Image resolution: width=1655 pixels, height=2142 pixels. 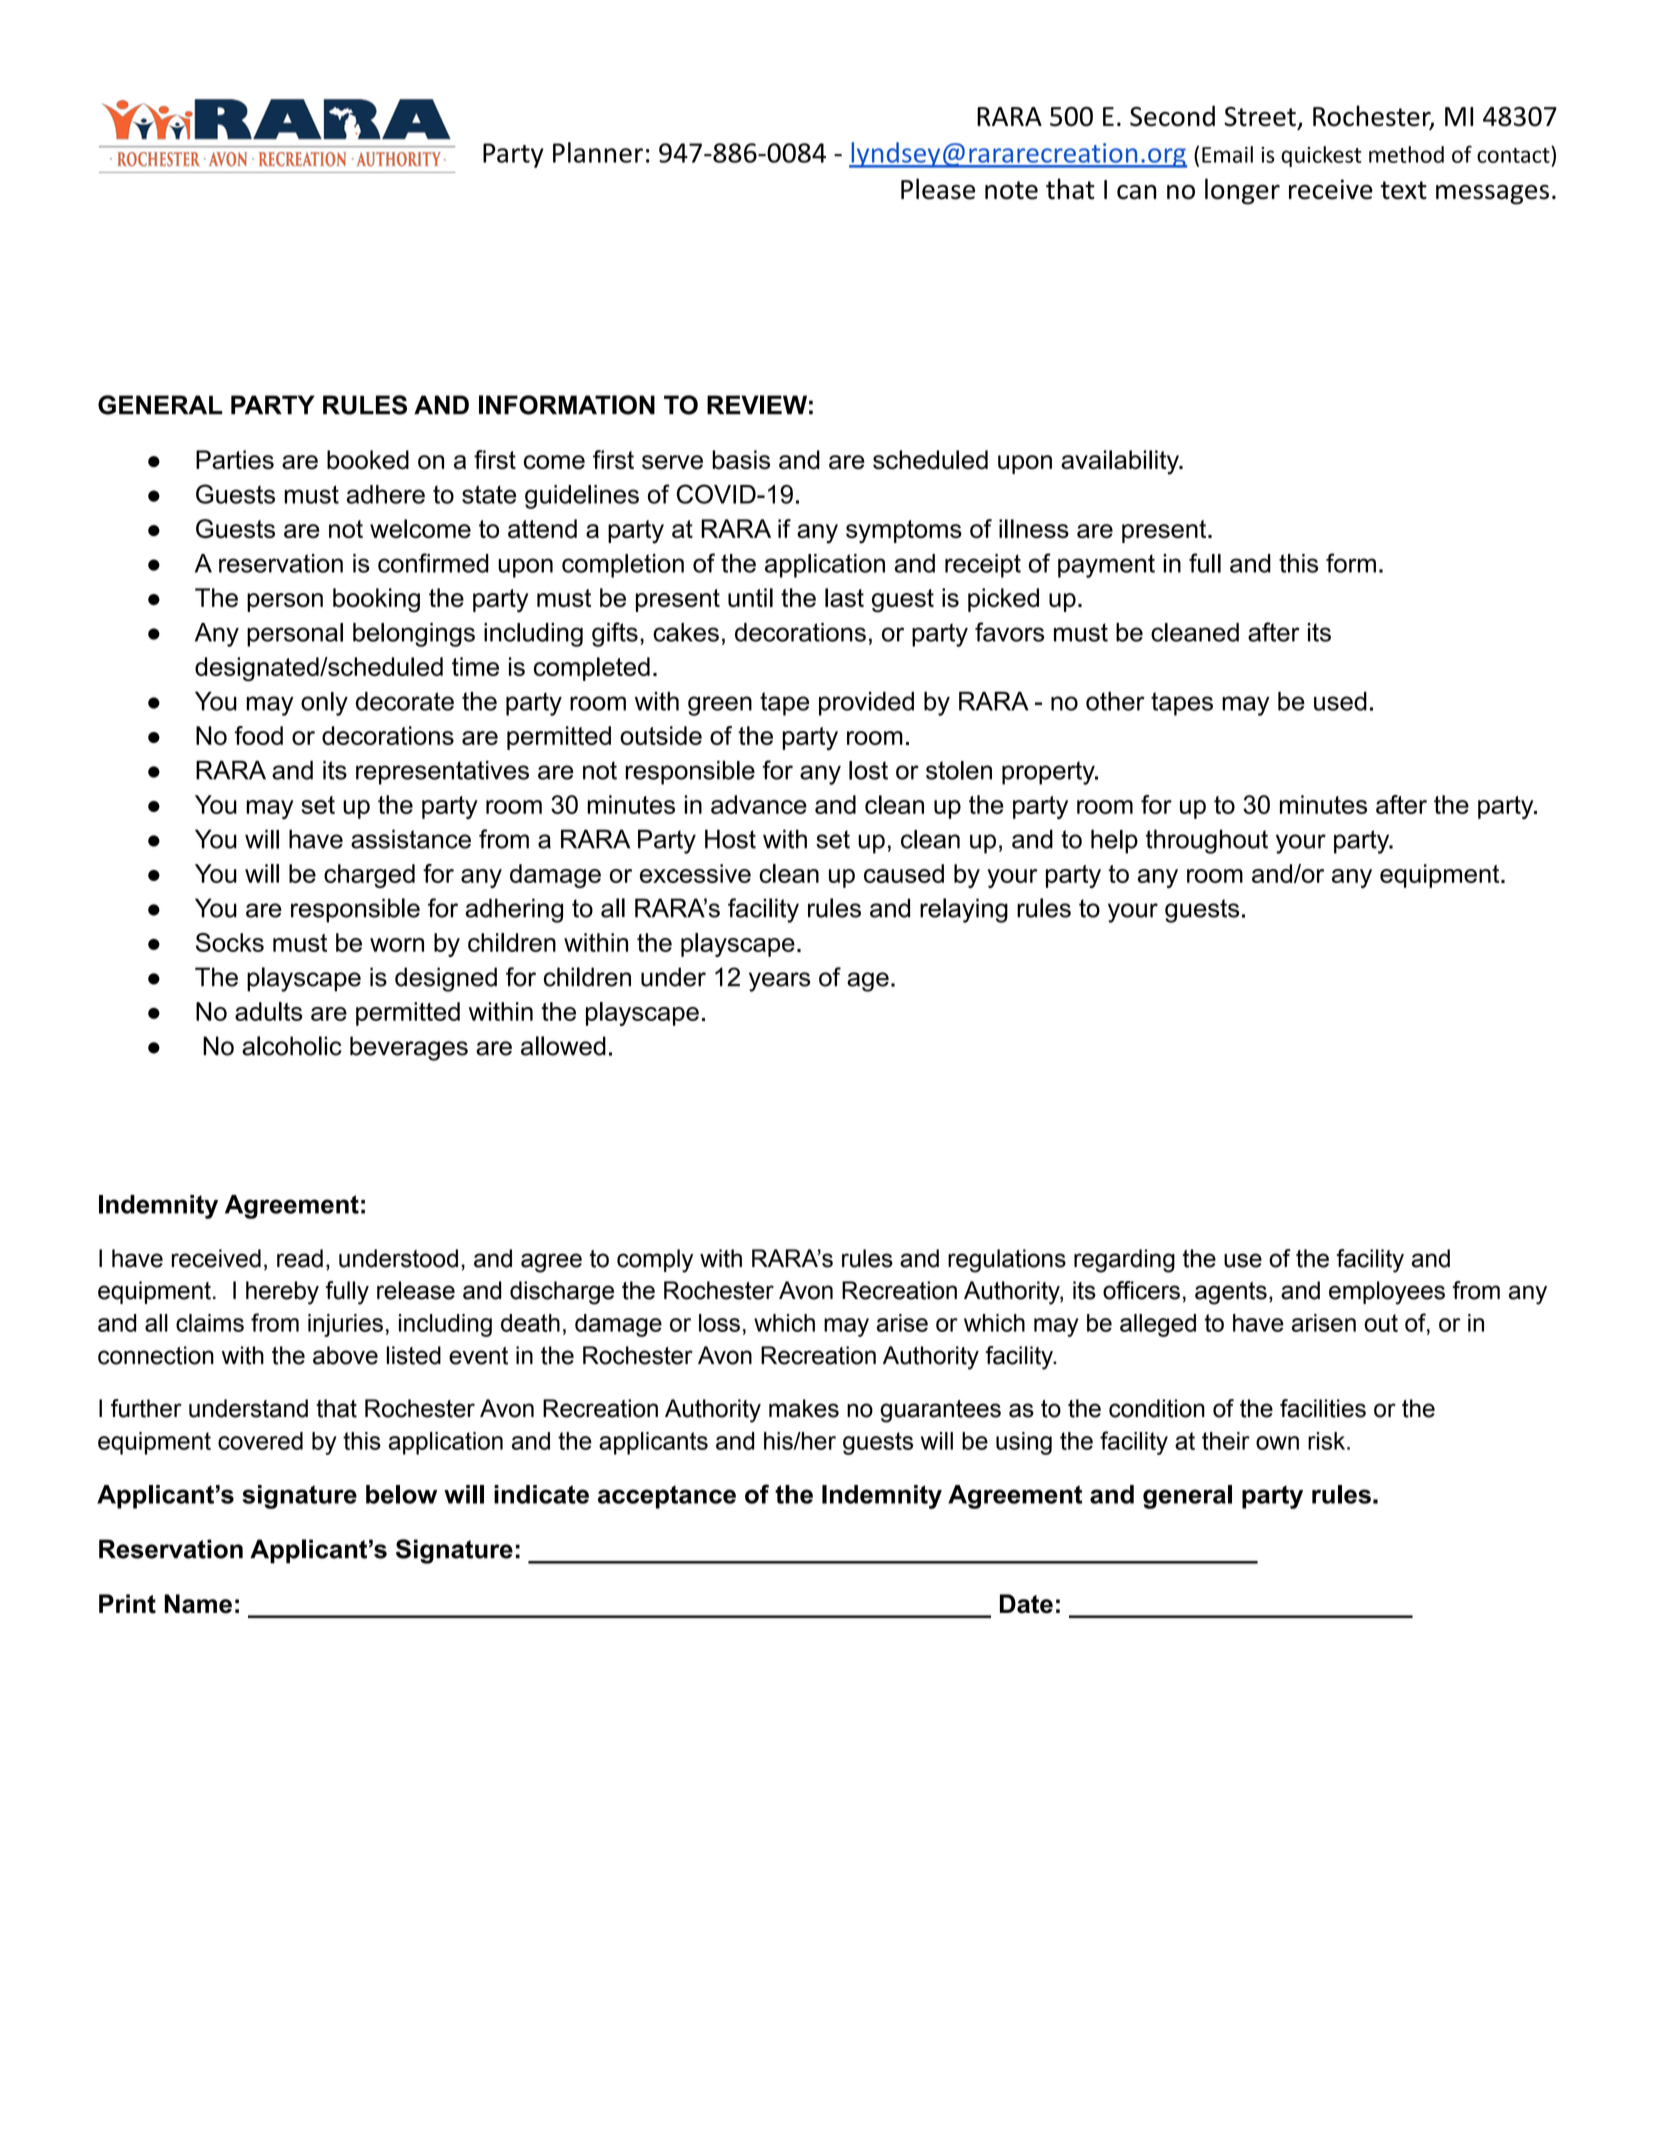 What do you see at coordinates (598, 152) in the page?
I see `Planner` at bounding box center [598, 152].
